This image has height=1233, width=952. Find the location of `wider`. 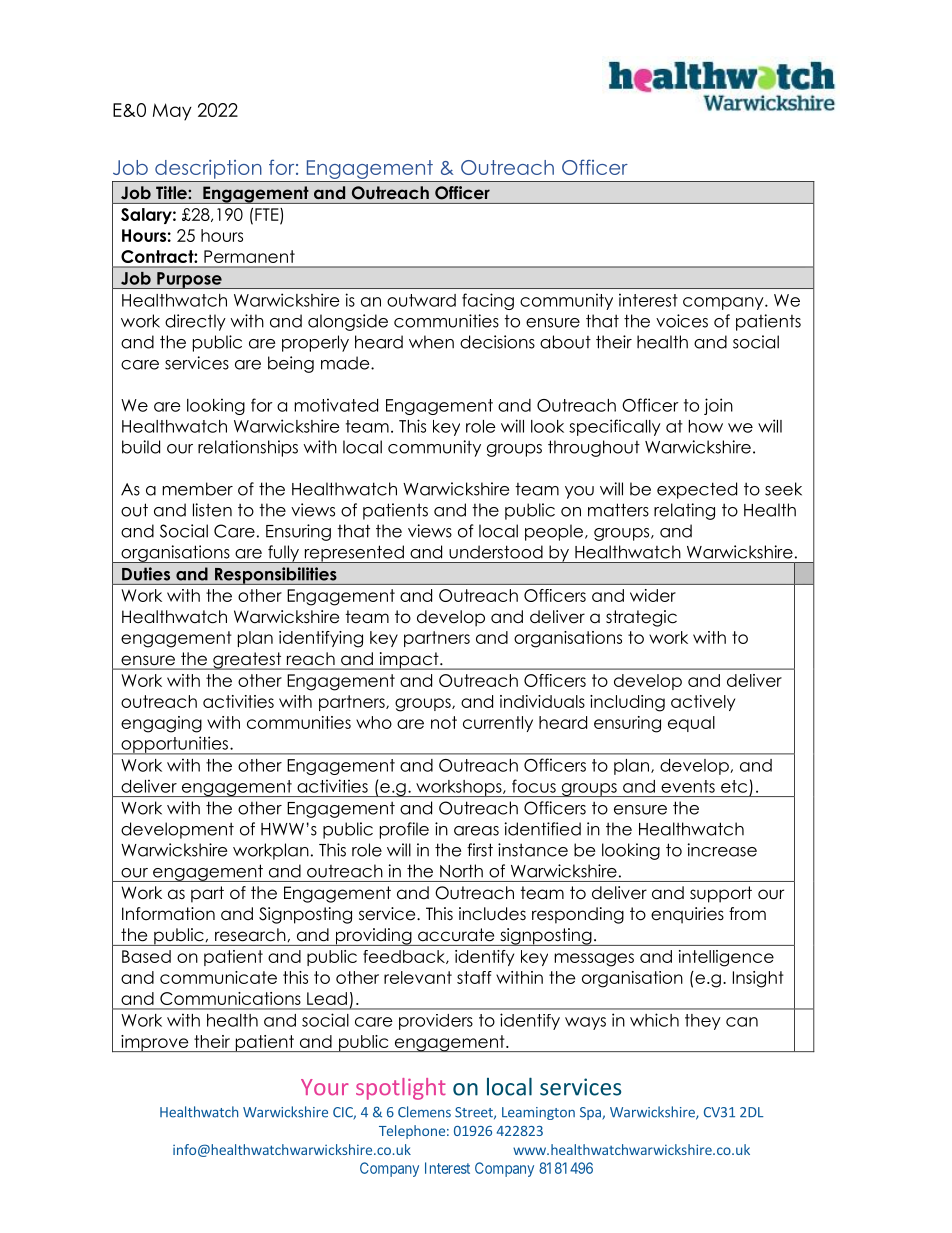

wider is located at coordinates (653, 595).
